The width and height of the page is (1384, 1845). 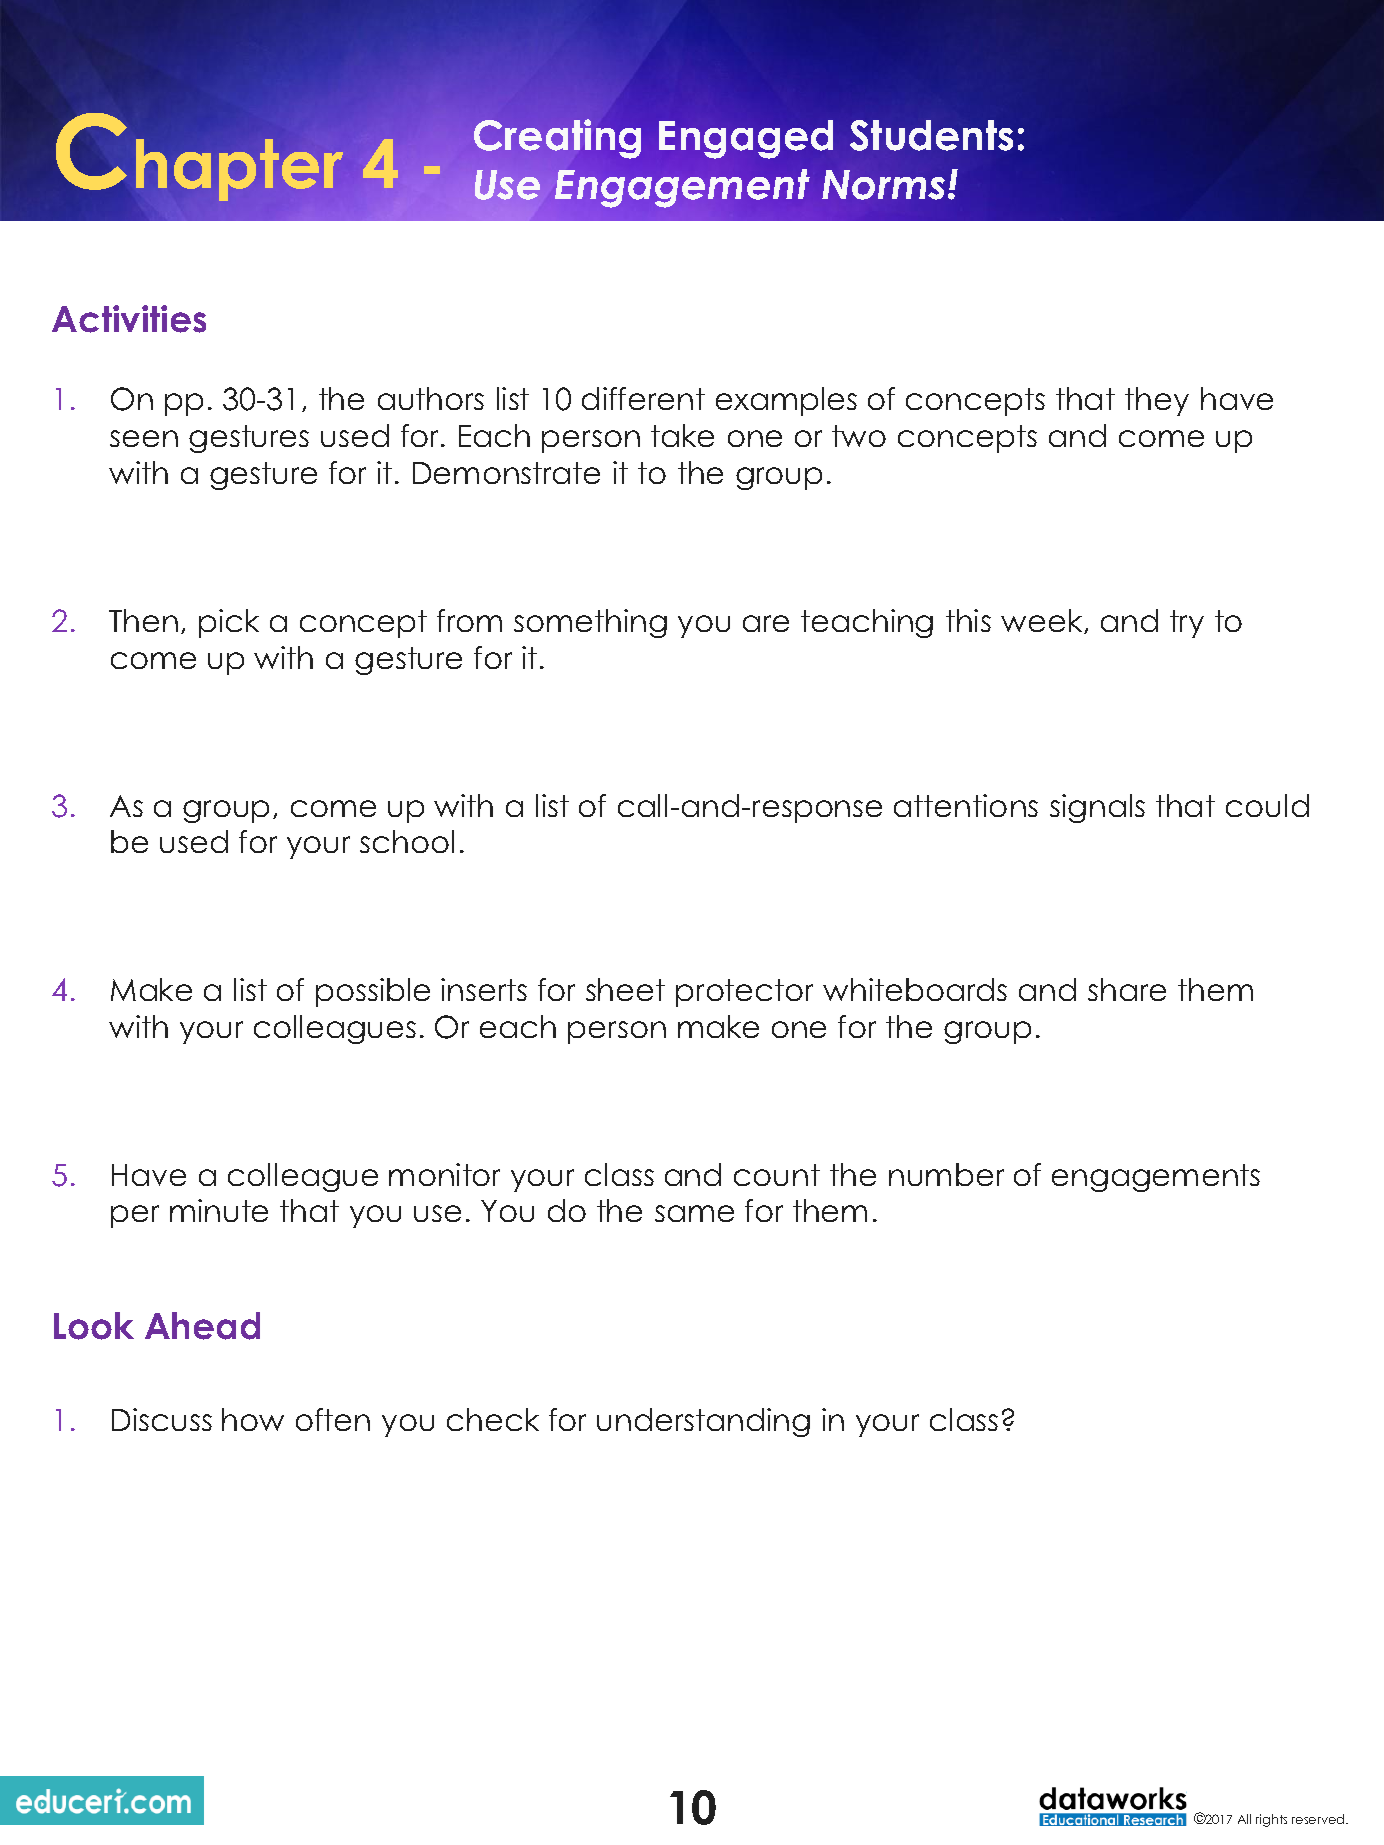 I want to click on same, so click(x=694, y=1213).
